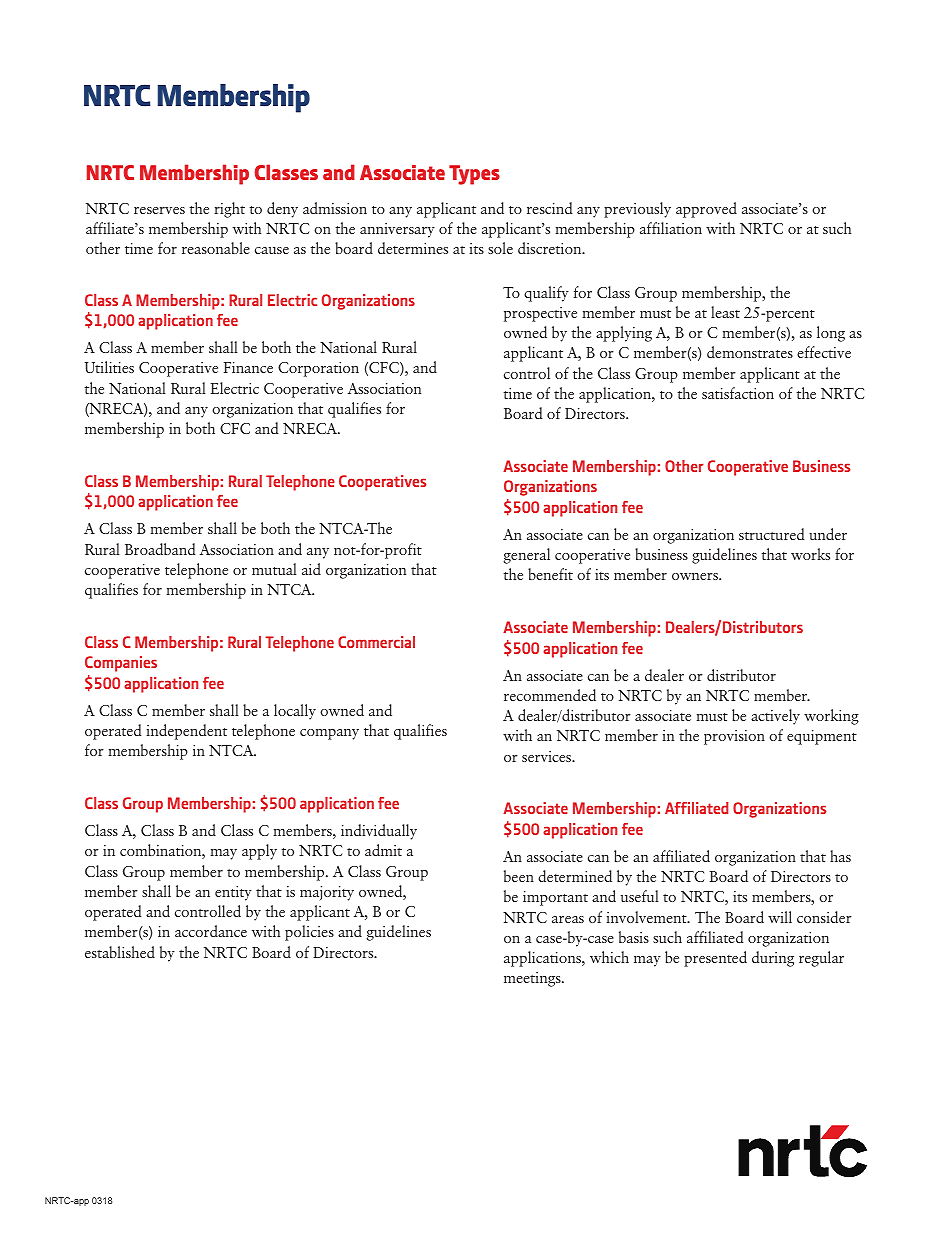 This document has height=1233, width=952. Describe the element at coordinates (550, 695) in the document. I see `recommended` at that location.
